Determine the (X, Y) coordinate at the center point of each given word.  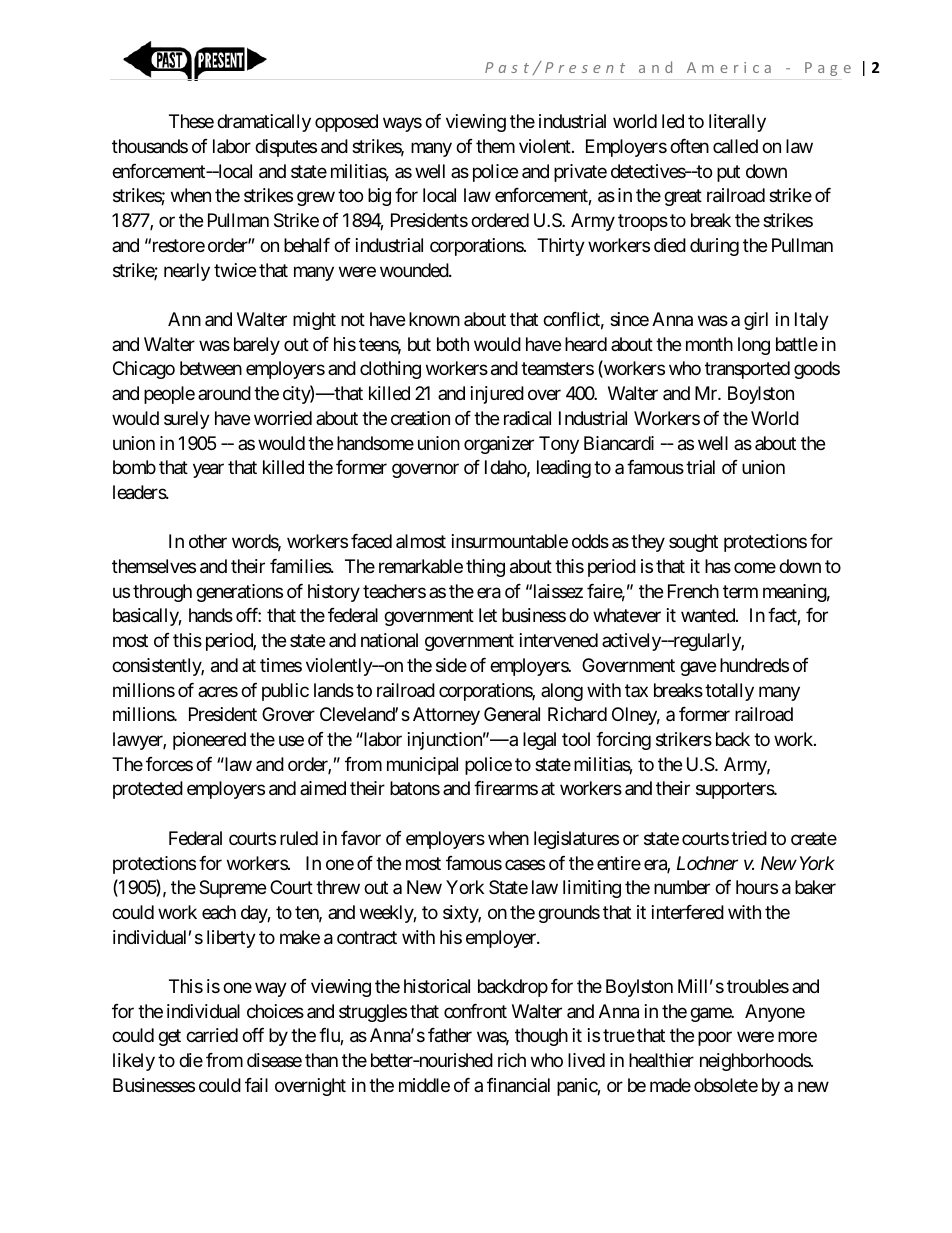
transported (747, 370)
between (211, 368)
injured (497, 395)
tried (749, 838)
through (162, 593)
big (379, 197)
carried (212, 1035)
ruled (299, 838)
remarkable (421, 566)
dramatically (264, 123)
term (740, 591)
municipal (422, 766)
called (735, 146)
